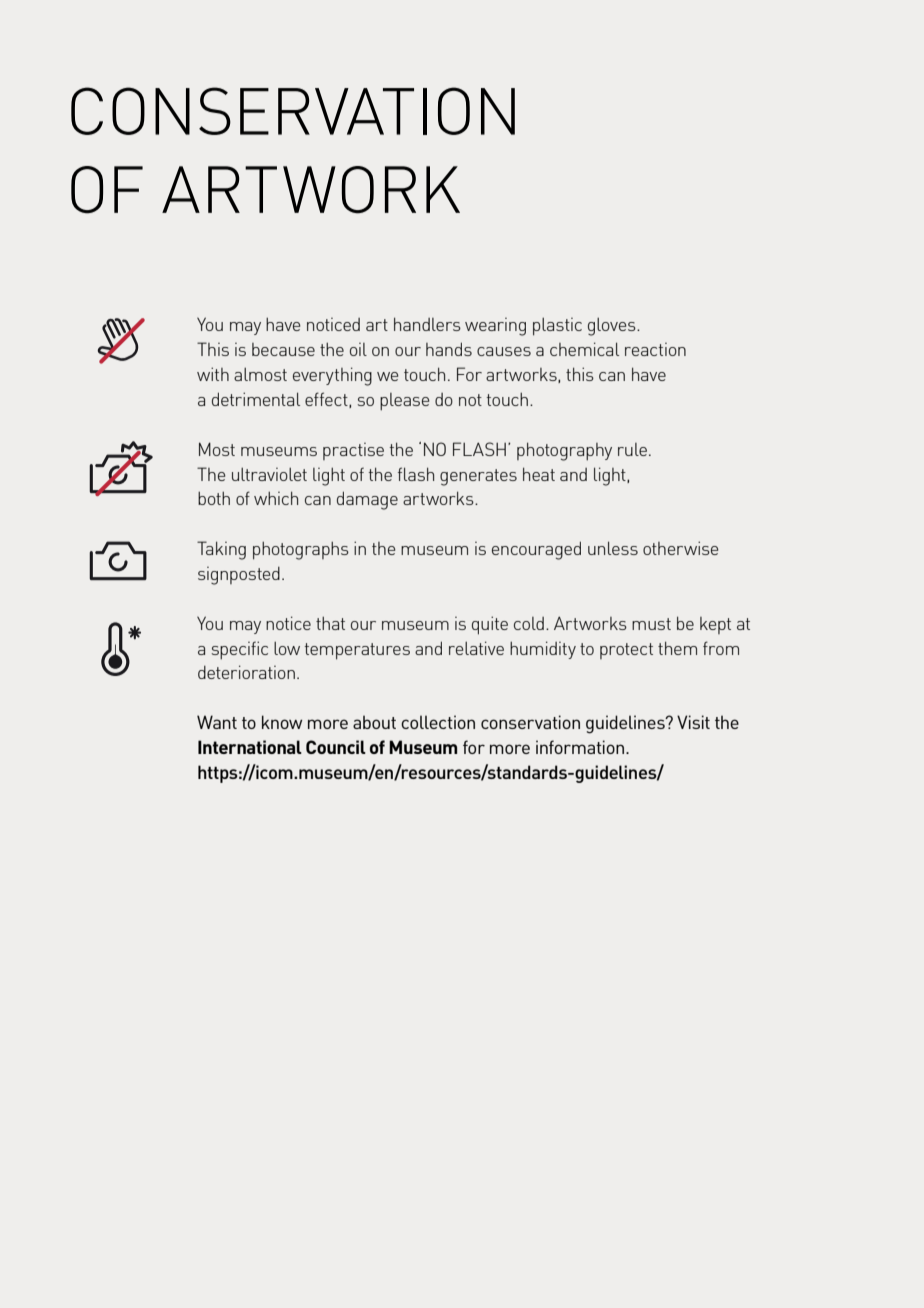 This document has width=924, height=1308. I want to click on photographs, so click(301, 551).
